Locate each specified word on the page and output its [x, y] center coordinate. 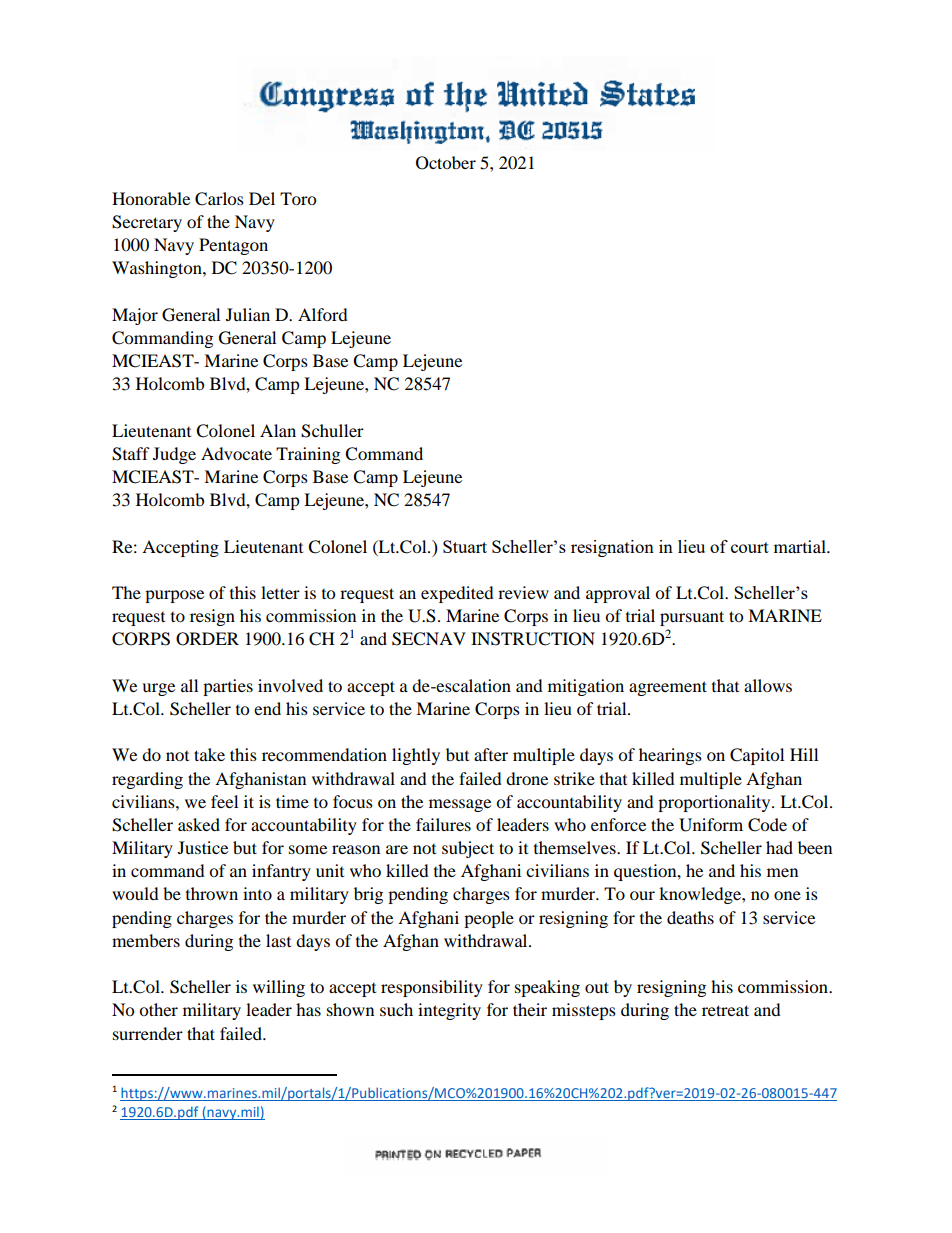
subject [468, 849]
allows [768, 685]
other [158, 1009]
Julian [248, 314]
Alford [323, 314]
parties [228, 687]
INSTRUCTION [533, 639]
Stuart [465, 546]
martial [801, 546]
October [446, 163]
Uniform [711, 825]
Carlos [219, 199]
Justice [203, 847]
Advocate [236, 453]
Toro [298, 198]
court [750, 547]
